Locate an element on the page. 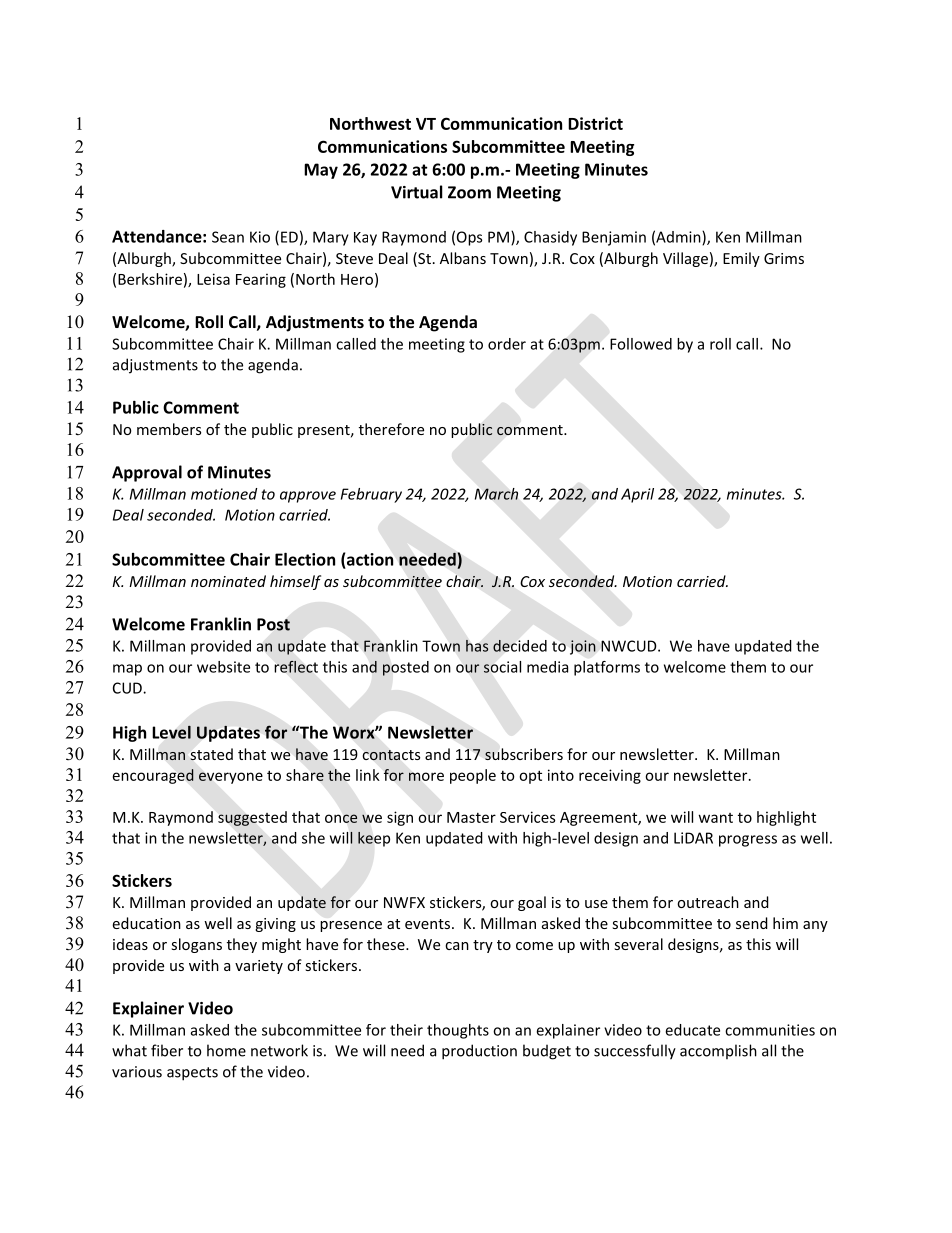  members is located at coordinates (169, 429).
